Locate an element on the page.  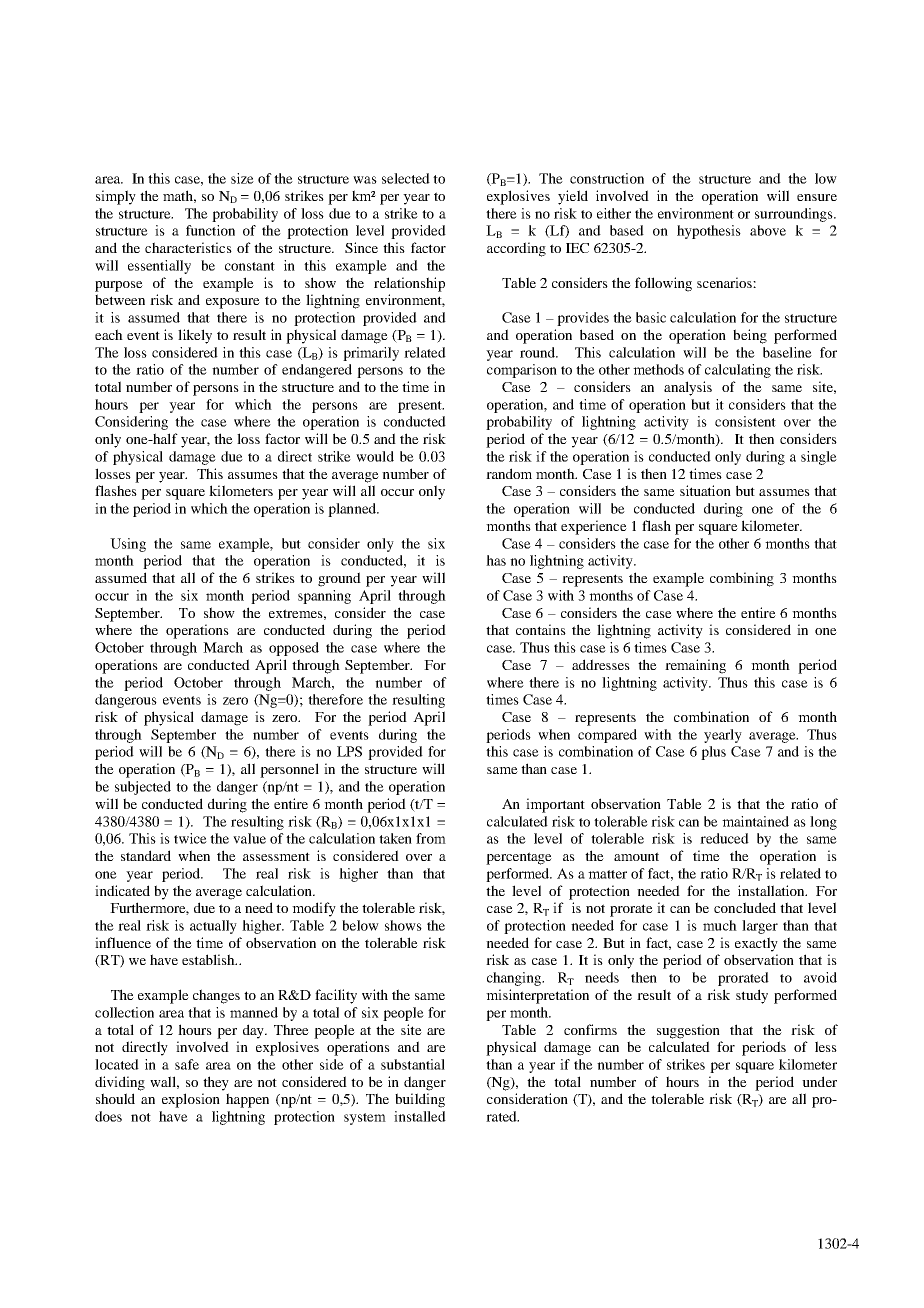
concluded is located at coordinates (745, 907).
